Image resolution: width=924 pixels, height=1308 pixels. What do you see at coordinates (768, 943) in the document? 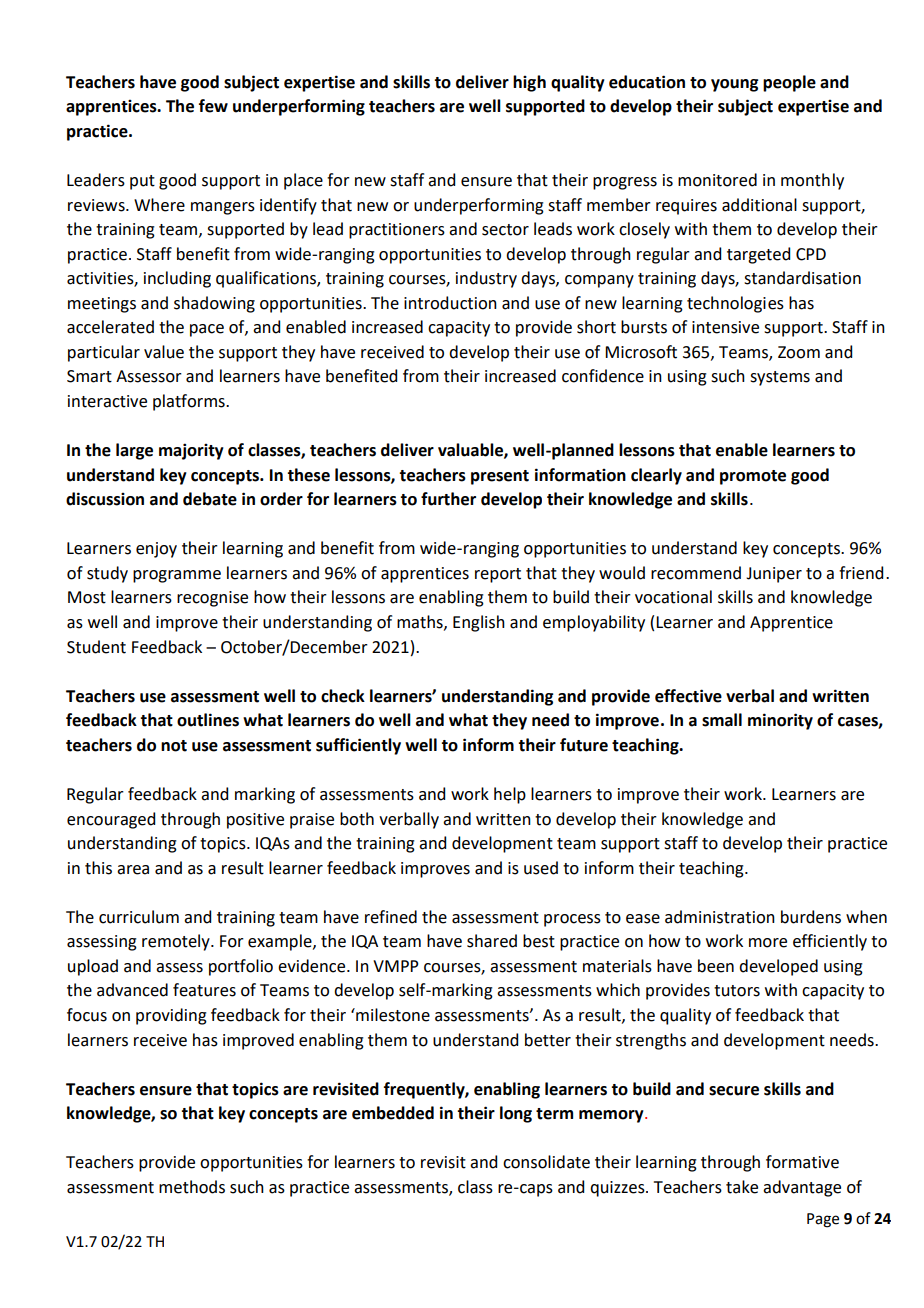
I see `more` at bounding box center [768, 943].
